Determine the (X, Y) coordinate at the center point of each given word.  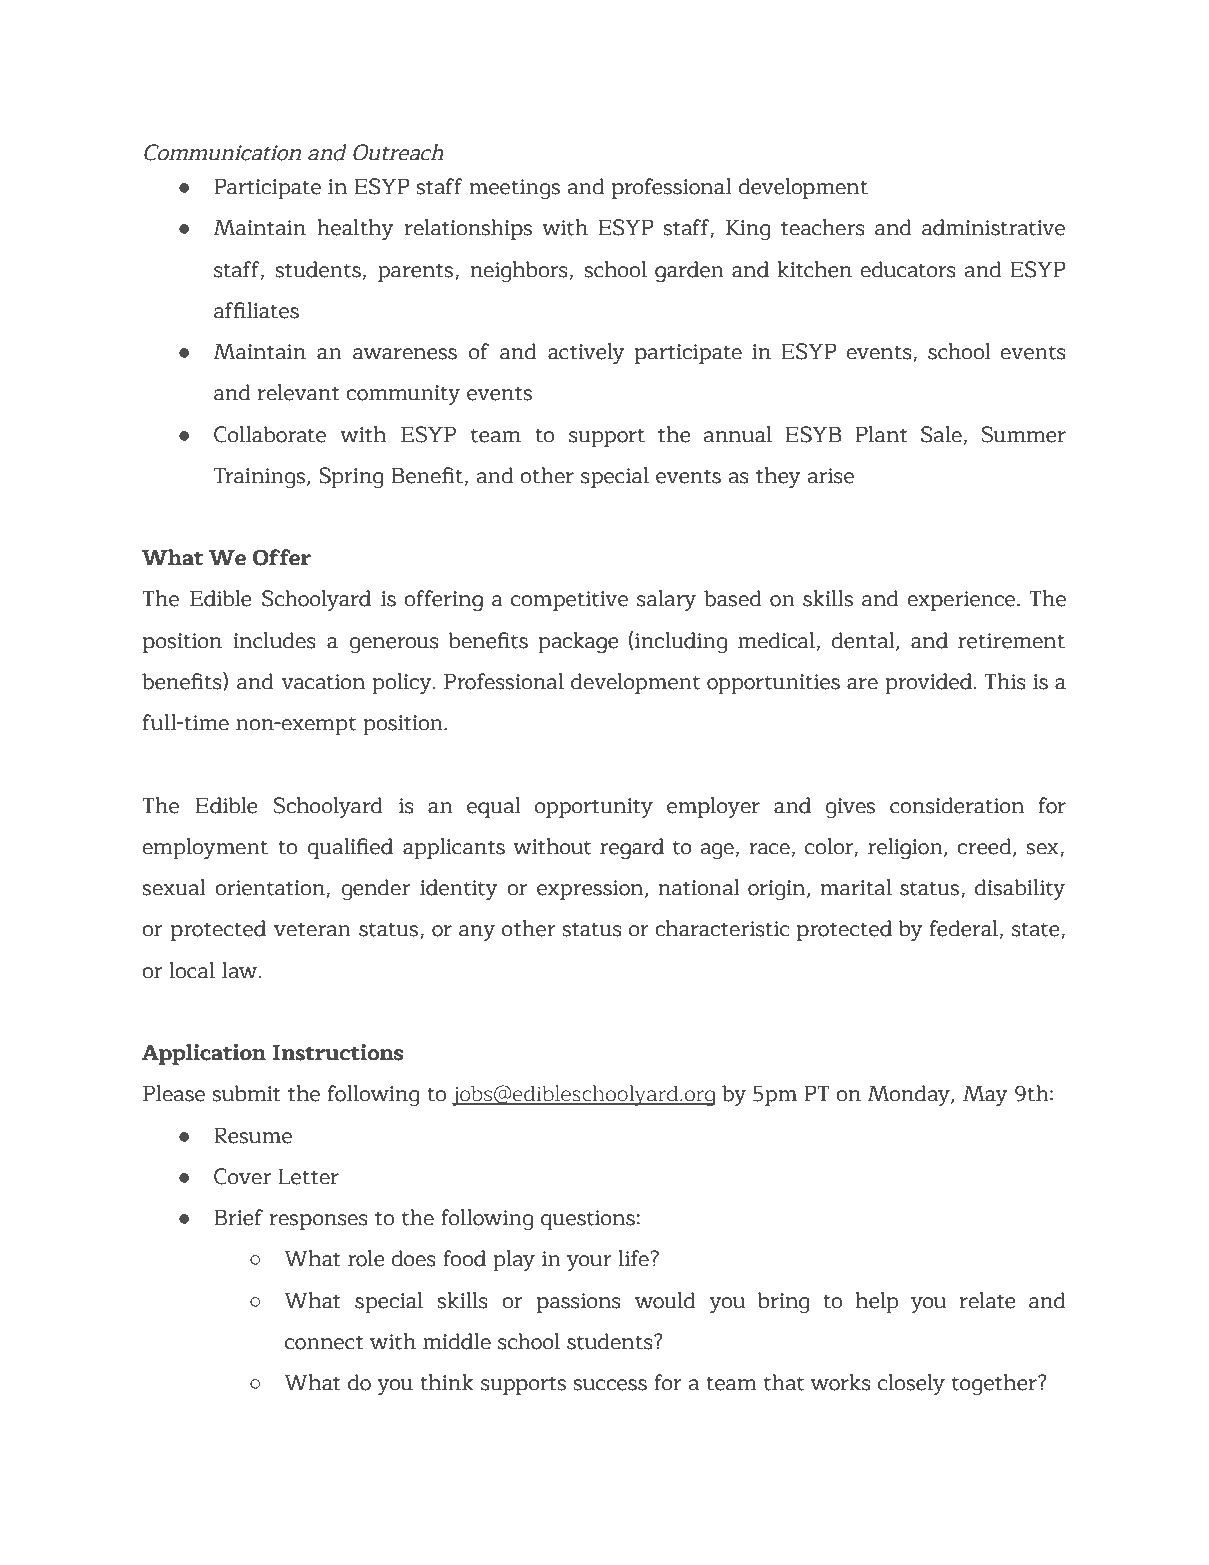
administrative (993, 227)
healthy (355, 229)
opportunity (594, 808)
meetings (514, 189)
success (610, 1385)
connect (324, 1343)
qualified (350, 848)
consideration (957, 805)
